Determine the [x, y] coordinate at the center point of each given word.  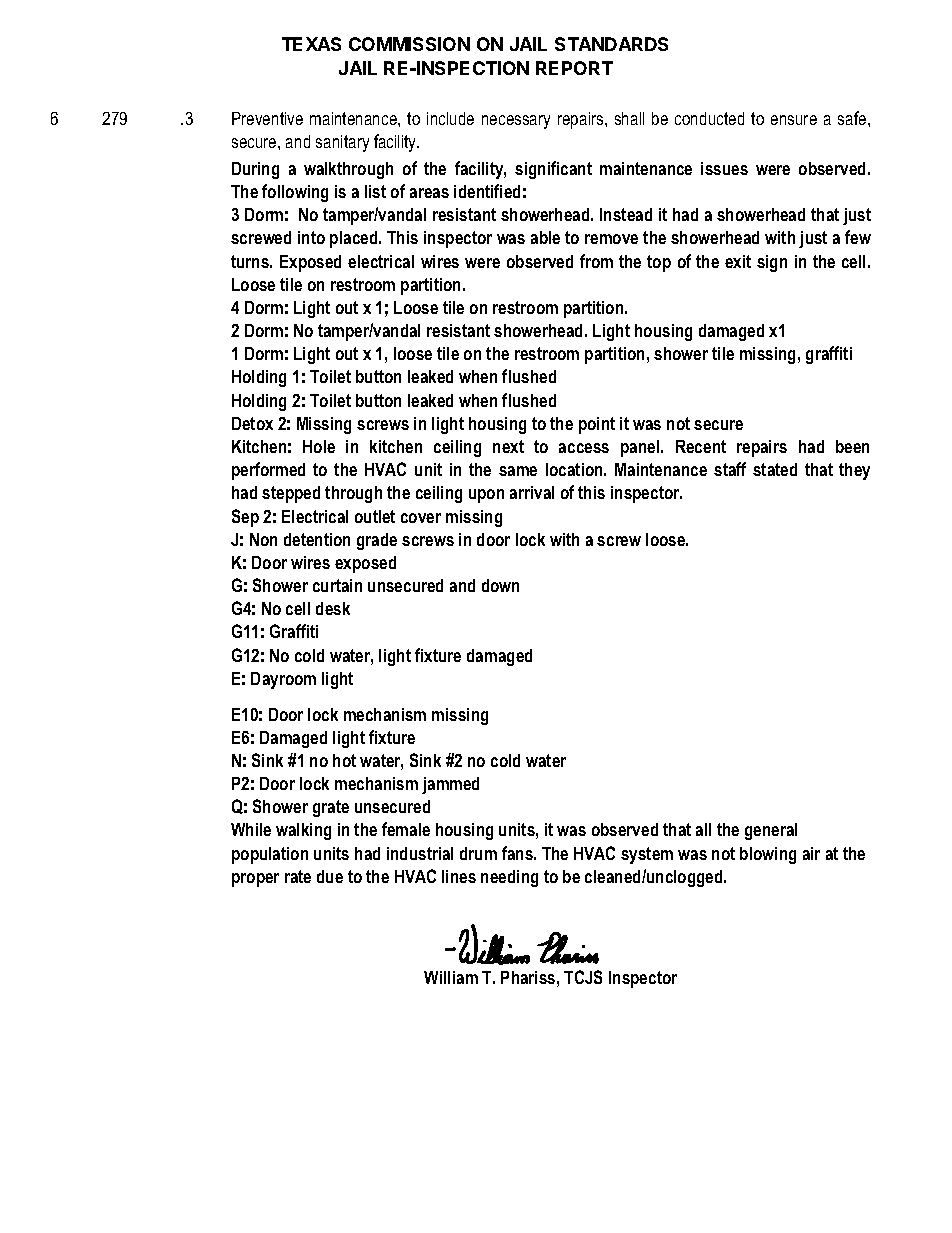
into [311, 237]
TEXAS [311, 44]
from [596, 261]
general [771, 831]
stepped [291, 494]
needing [509, 878]
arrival [532, 492]
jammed [450, 785]
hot [344, 760]
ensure [794, 120]
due [330, 876]
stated [775, 469]
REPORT [574, 68]
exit [738, 261]
